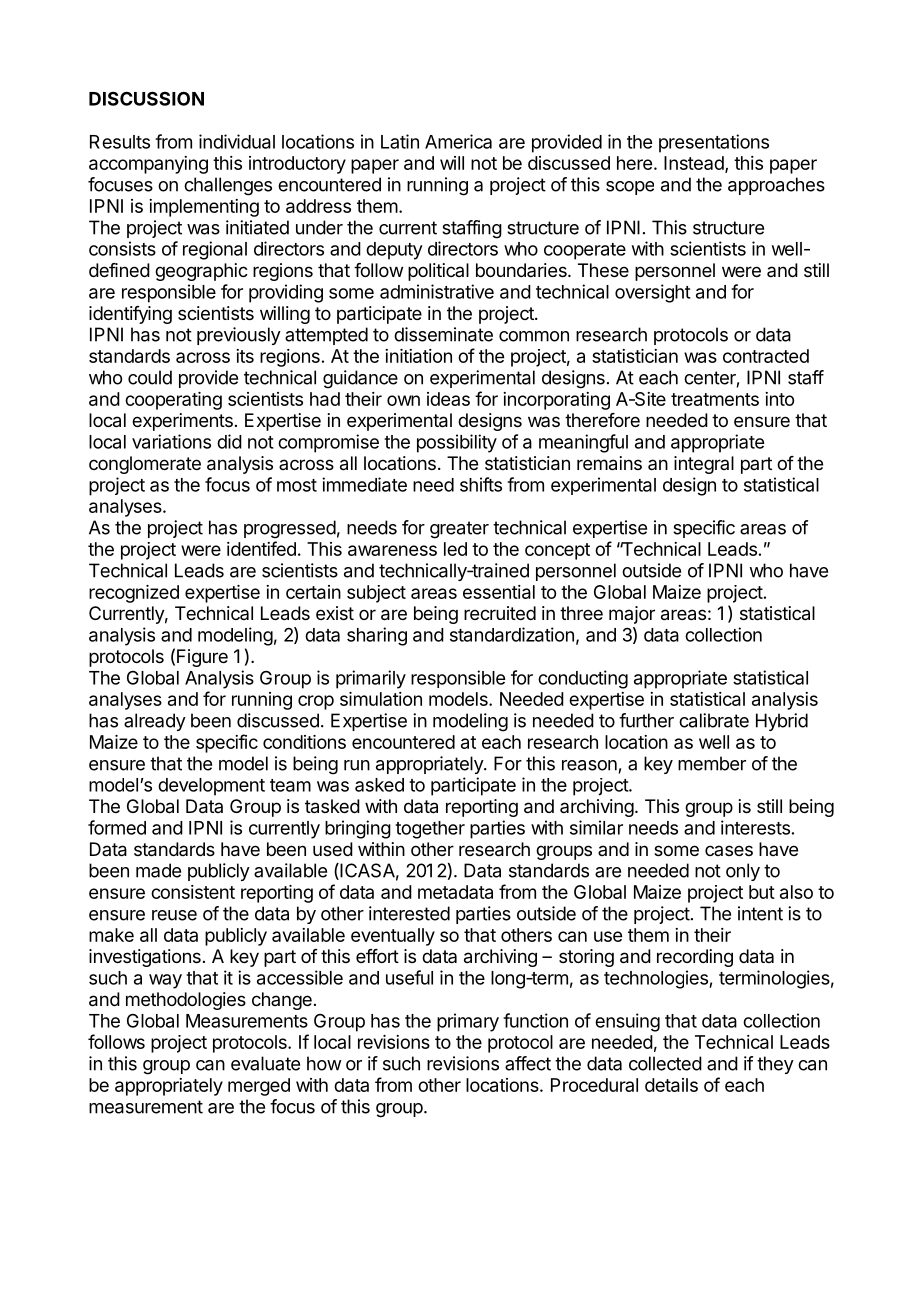 The height and width of the image is (1308, 924). I want to click on together, so click(430, 830).
